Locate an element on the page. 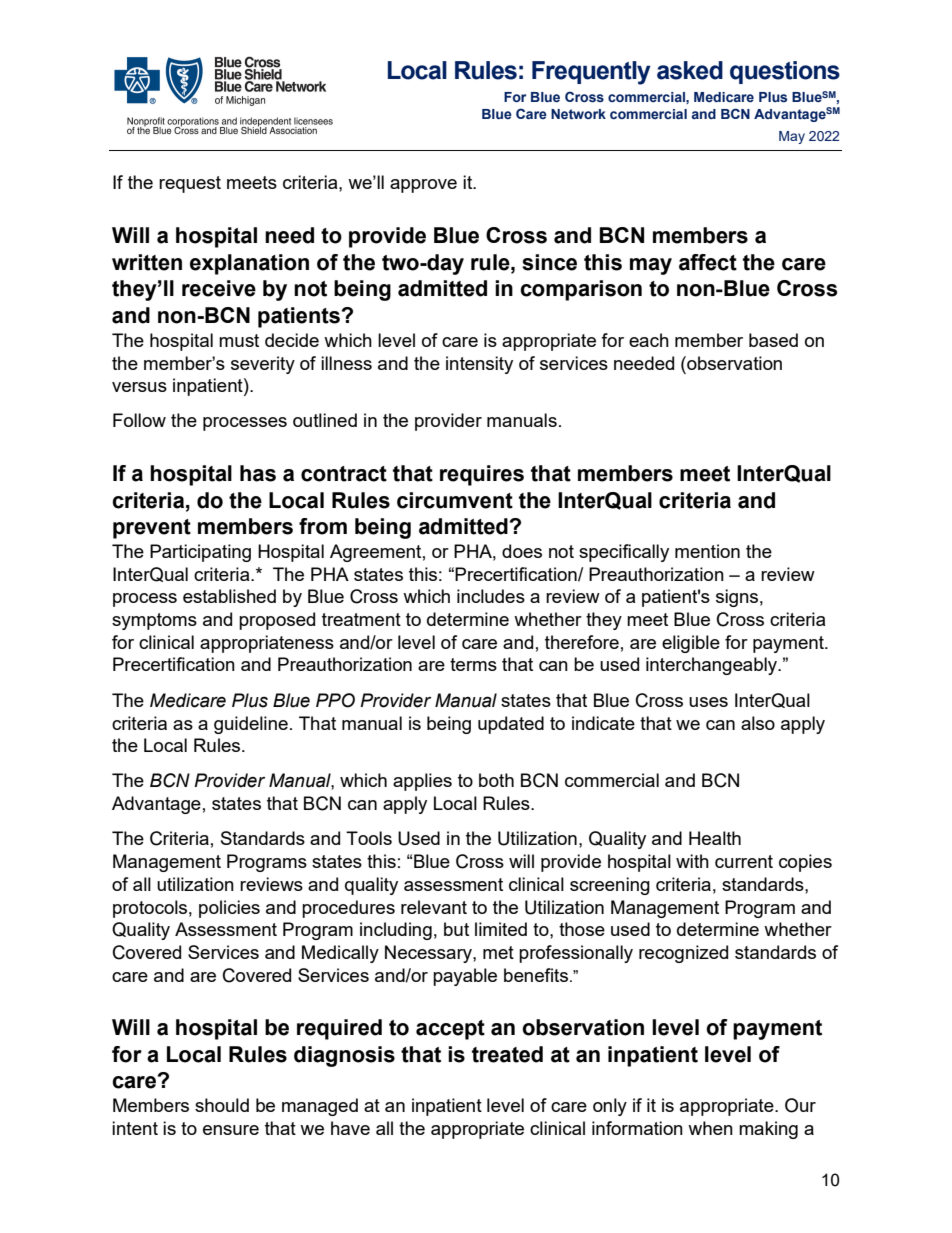 The height and width of the image is (1233, 952). should is located at coordinates (222, 1105).
